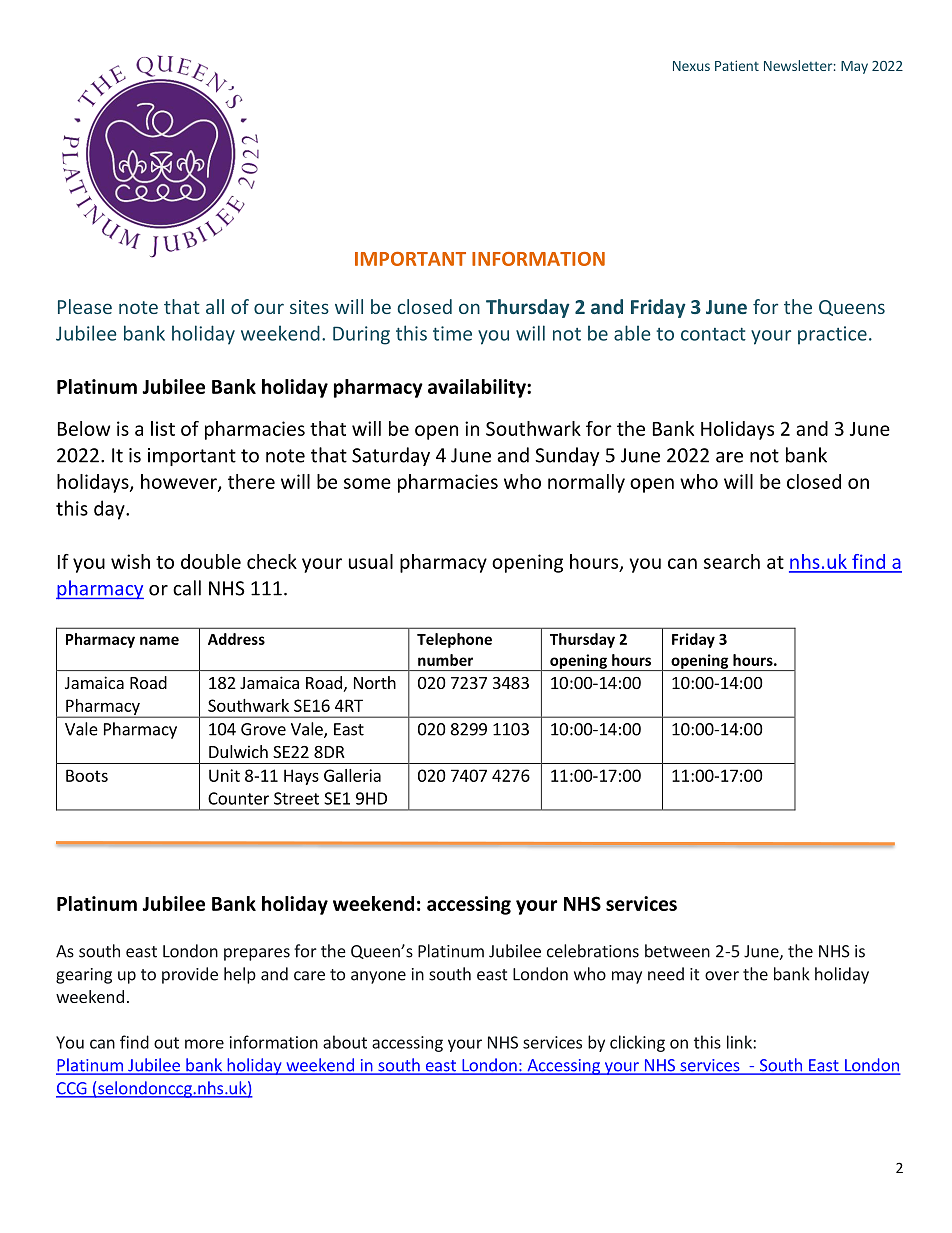 This screenshot has height=1233, width=952. I want to click on Patient, so click(737, 65).
